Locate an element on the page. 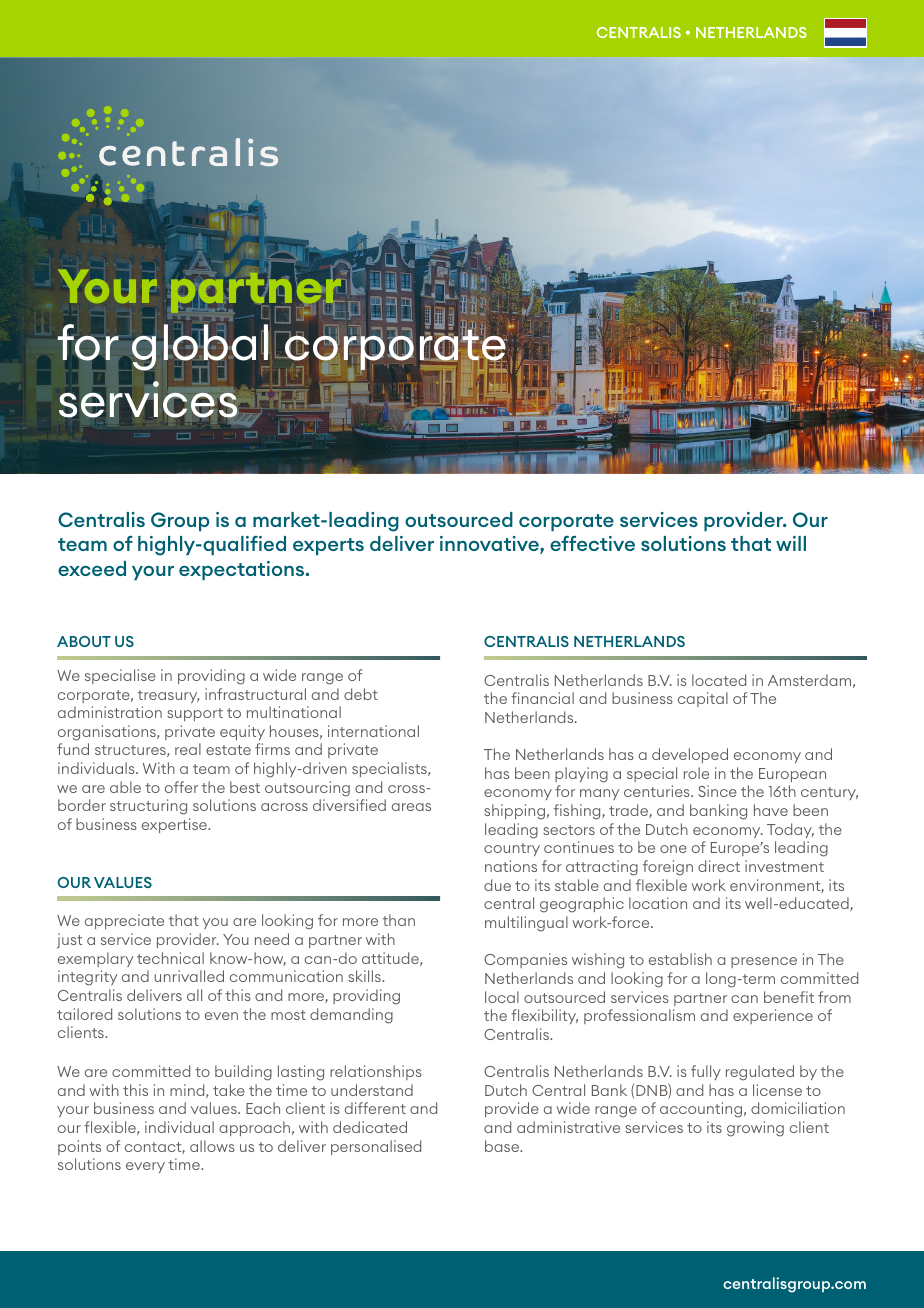 Image resolution: width=924 pixels, height=1308 pixels. experts is located at coordinates (328, 546).
